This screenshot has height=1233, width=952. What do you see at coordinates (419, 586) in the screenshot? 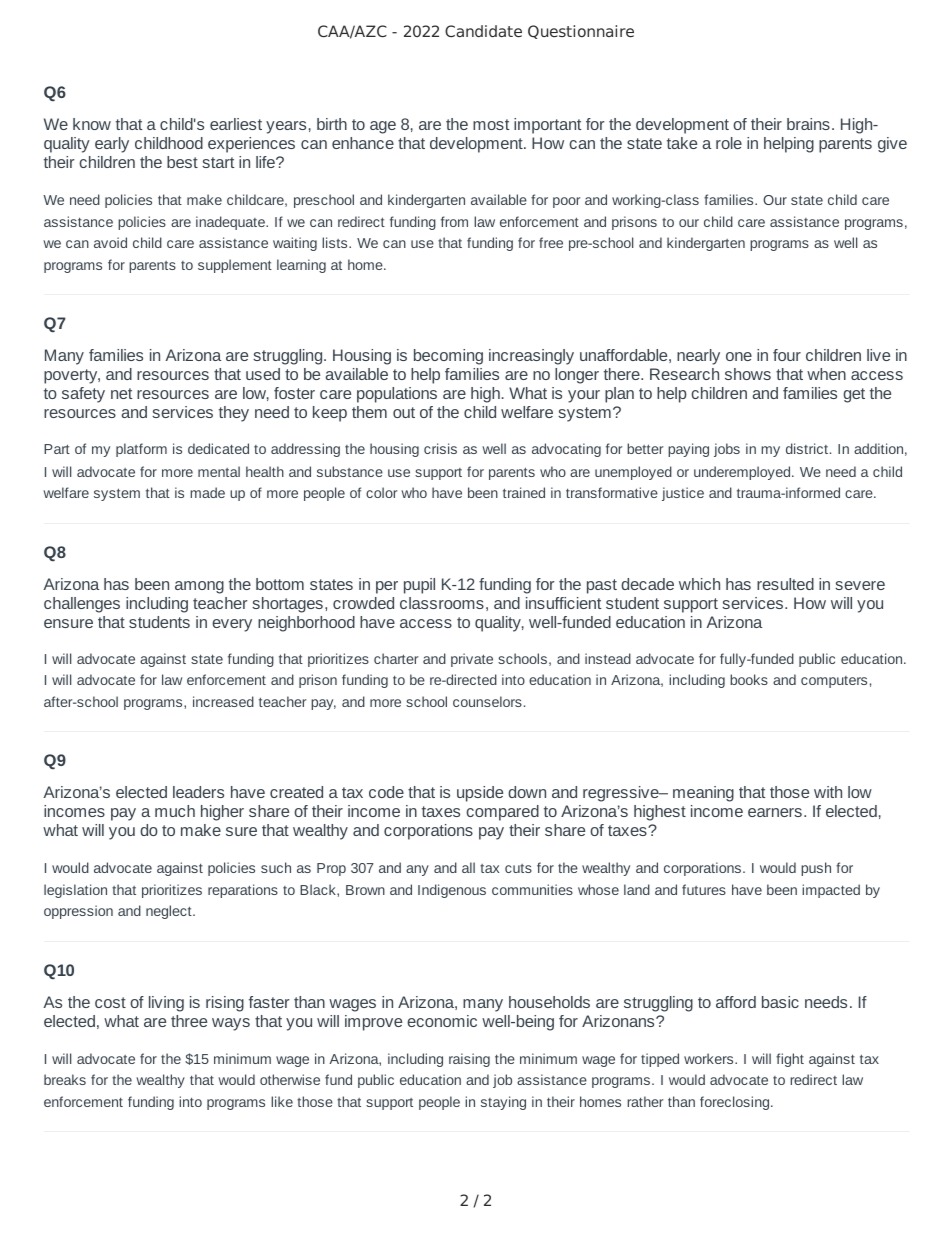
I see `pupil` at bounding box center [419, 586].
